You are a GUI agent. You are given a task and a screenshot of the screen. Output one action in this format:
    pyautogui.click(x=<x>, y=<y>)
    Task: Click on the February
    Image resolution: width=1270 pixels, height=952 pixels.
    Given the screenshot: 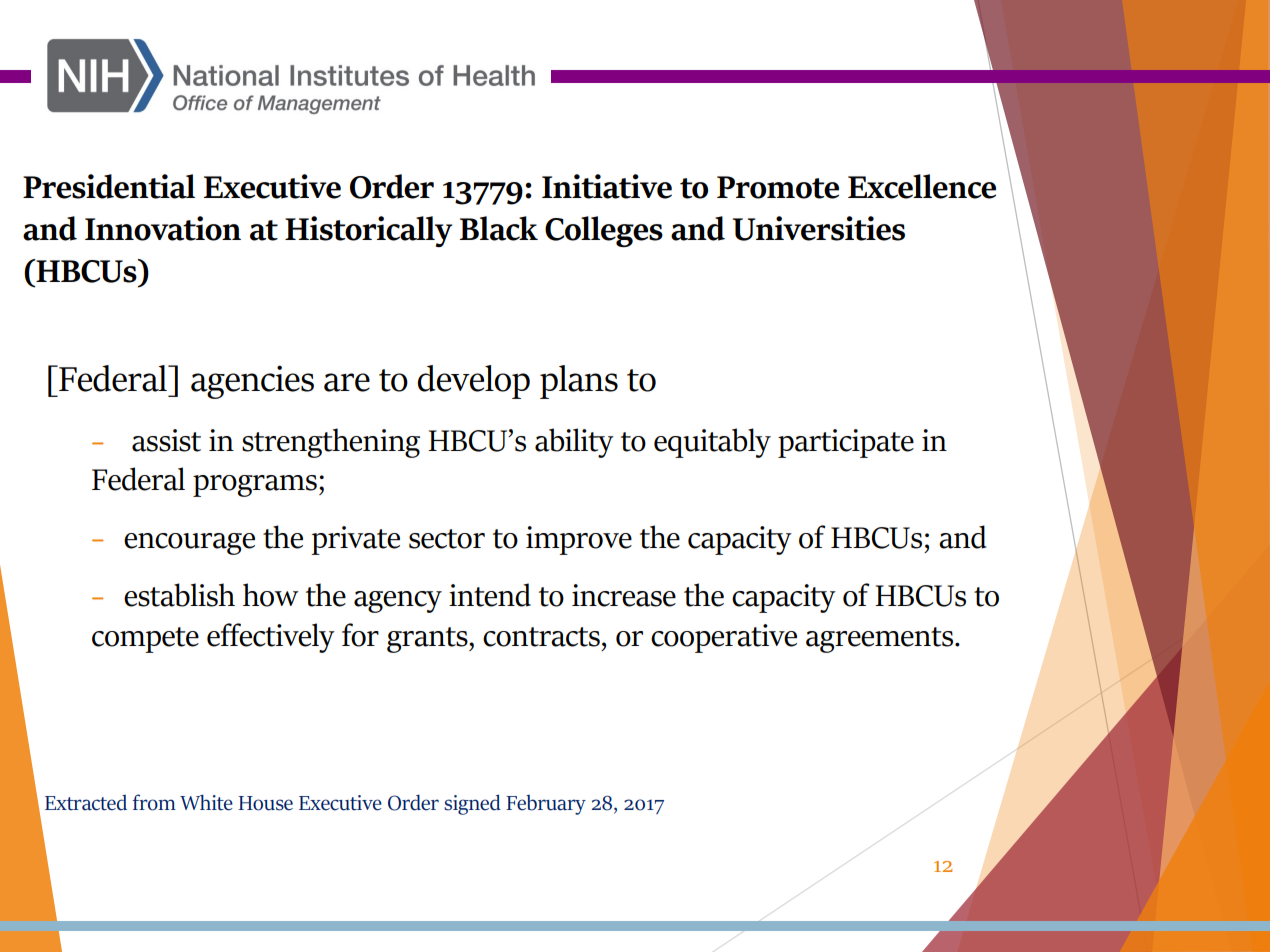 What is the action you would take?
    pyautogui.click(x=546, y=805)
